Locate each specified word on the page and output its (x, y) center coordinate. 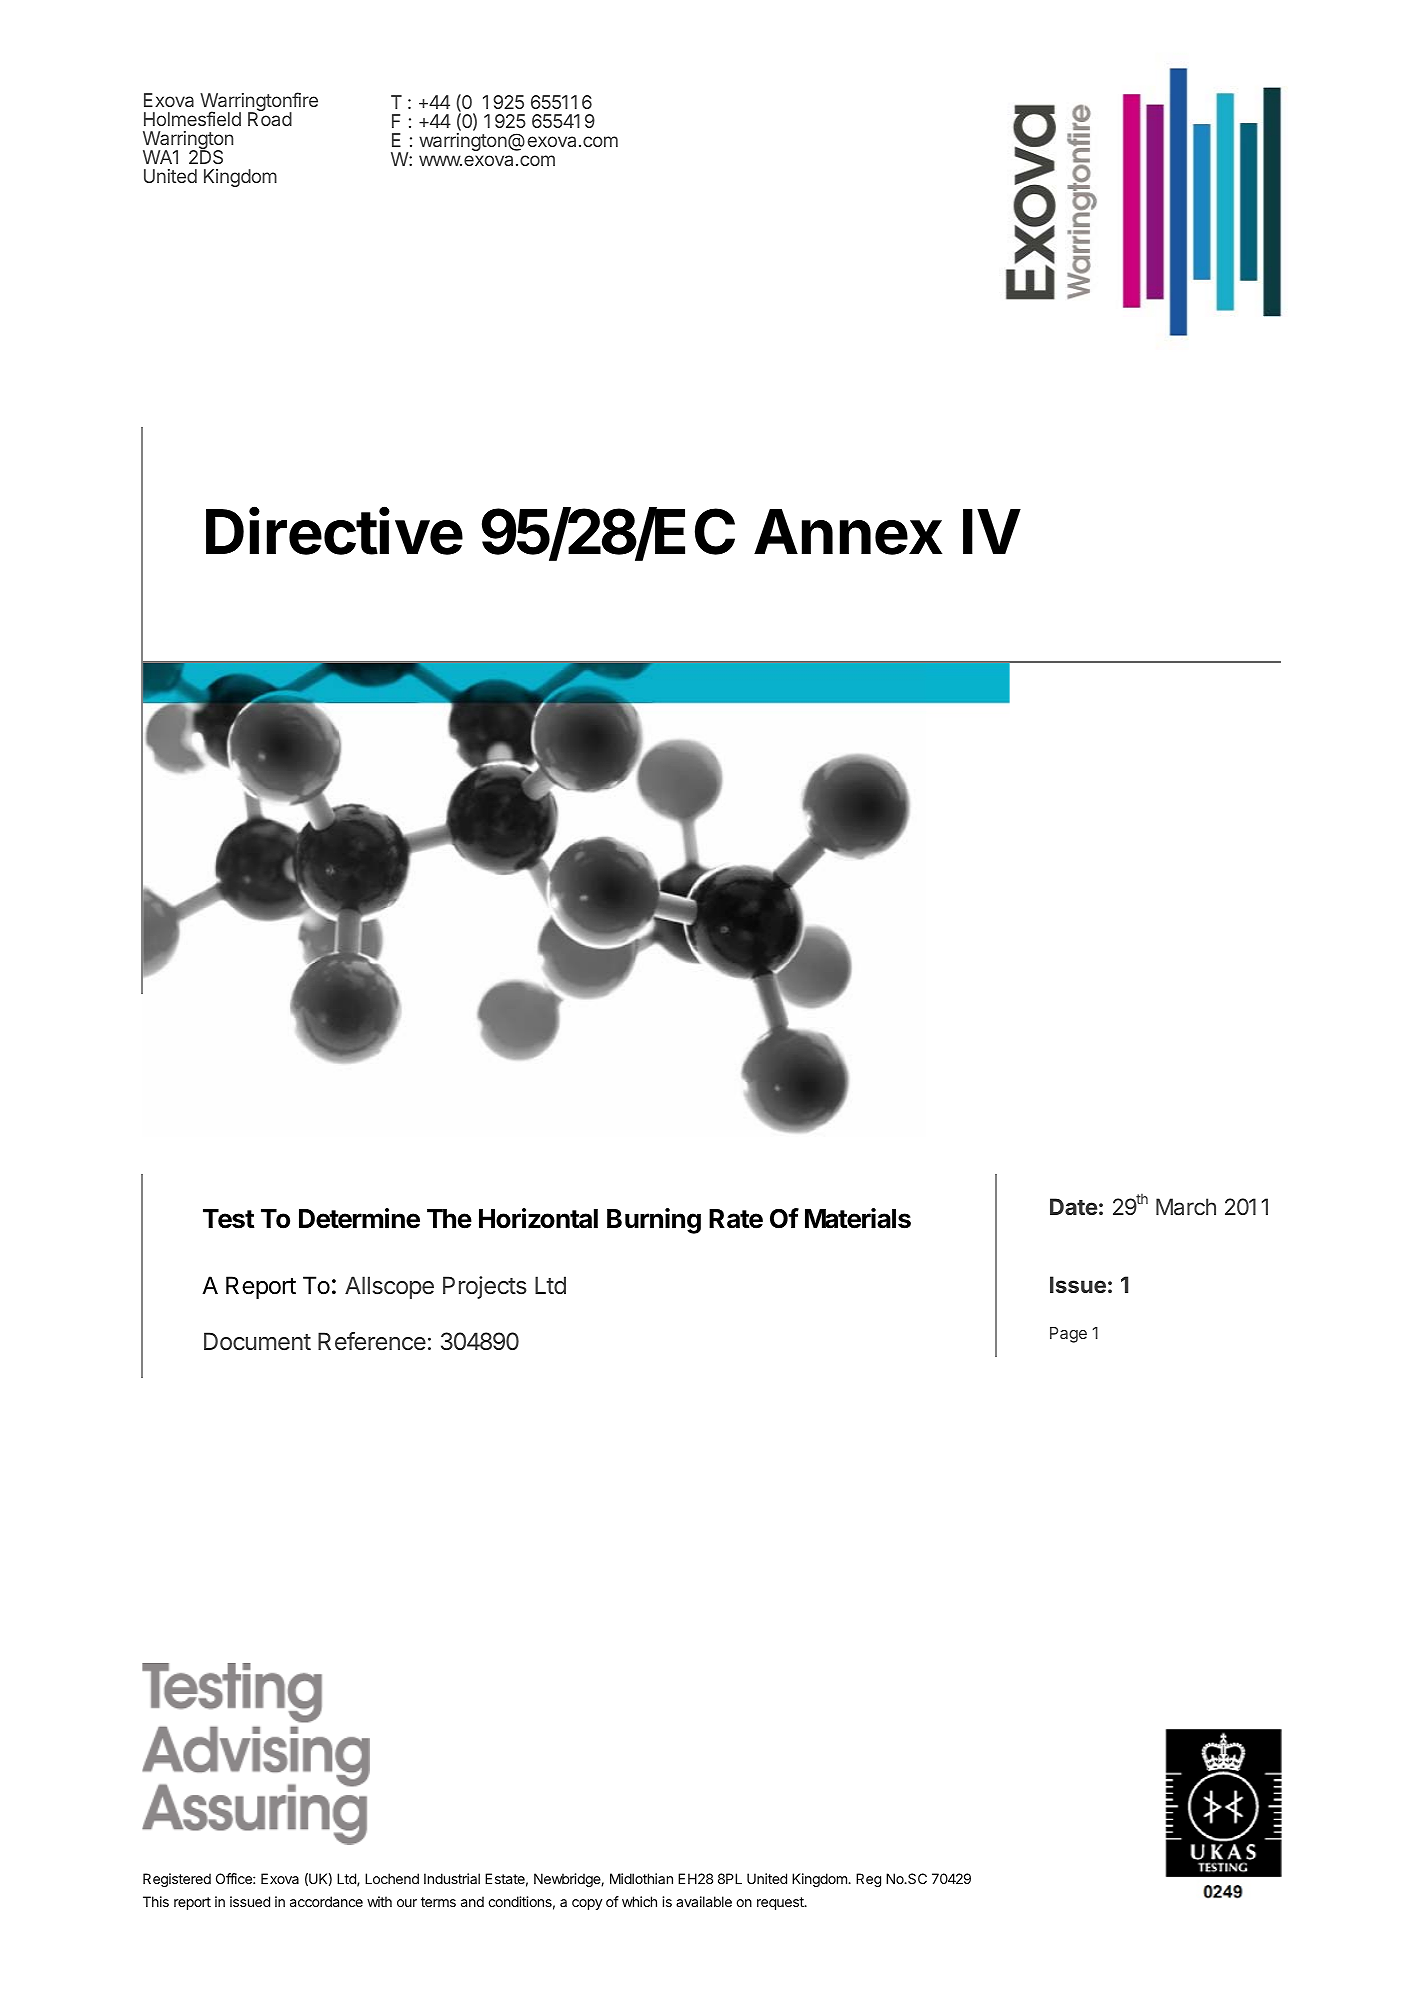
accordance (326, 1901)
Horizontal (538, 1218)
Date (1074, 1206)
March (1186, 1206)
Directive (334, 531)
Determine (359, 1218)
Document (257, 1341)
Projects (485, 1287)
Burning (654, 1221)
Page (1068, 1335)
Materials (858, 1218)
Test (229, 1219)
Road (270, 118)
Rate (736, 1219)
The (449, 1219)
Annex (848, 532)
